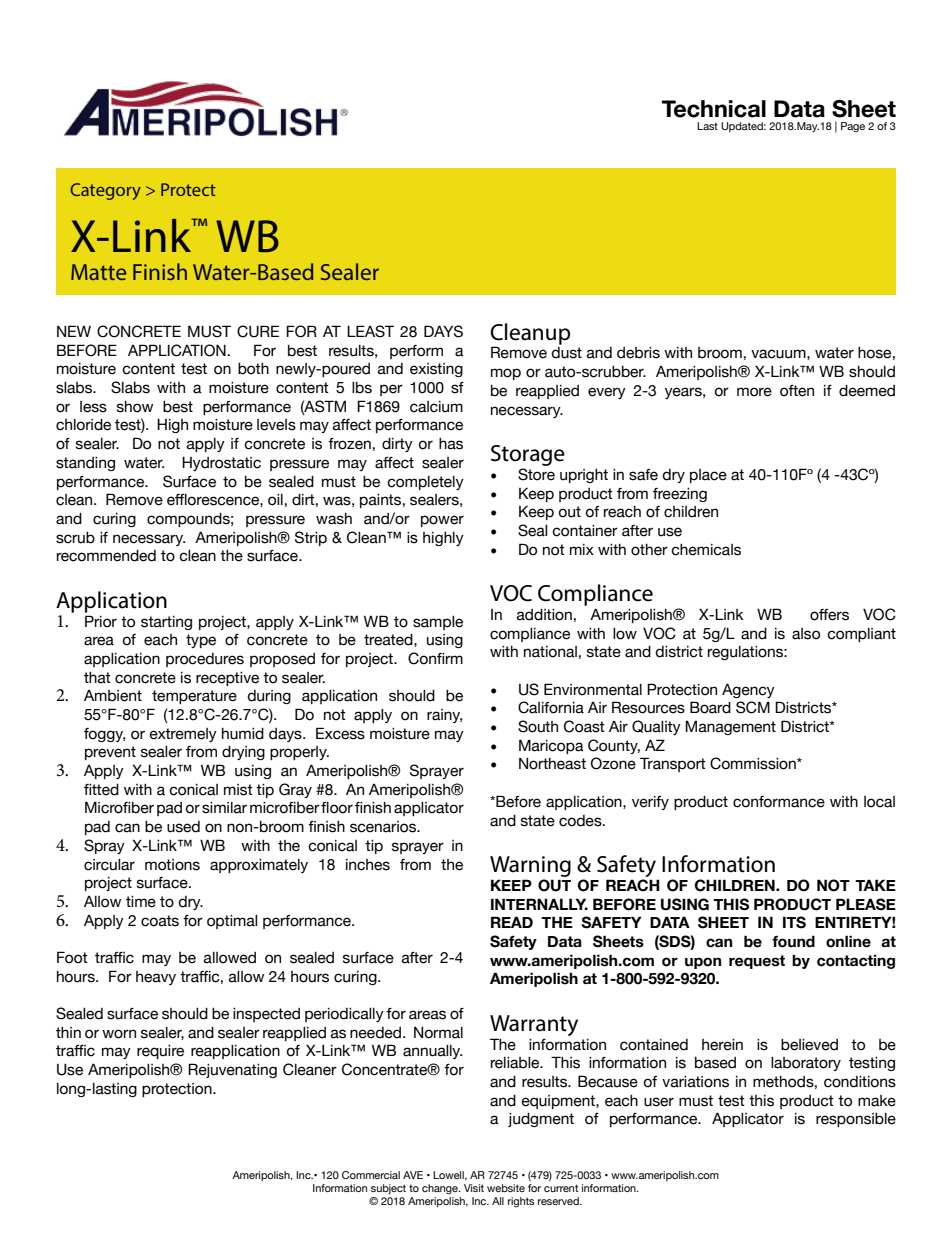 The height and width of the page is (1233, 952). I want to click on show, so click(135, 407).
